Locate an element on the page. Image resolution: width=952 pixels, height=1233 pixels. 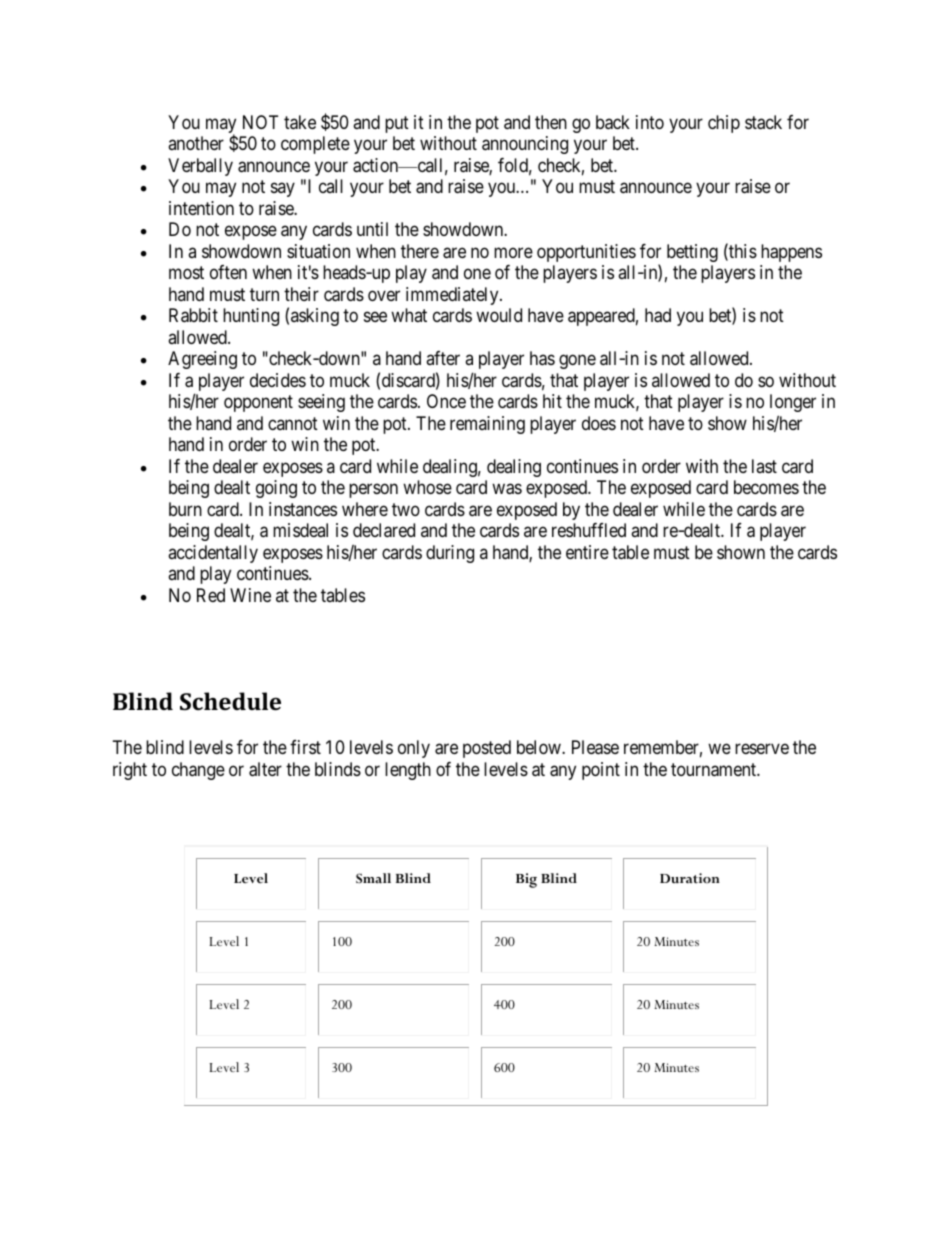
another is located at coordinates (196, 143).
